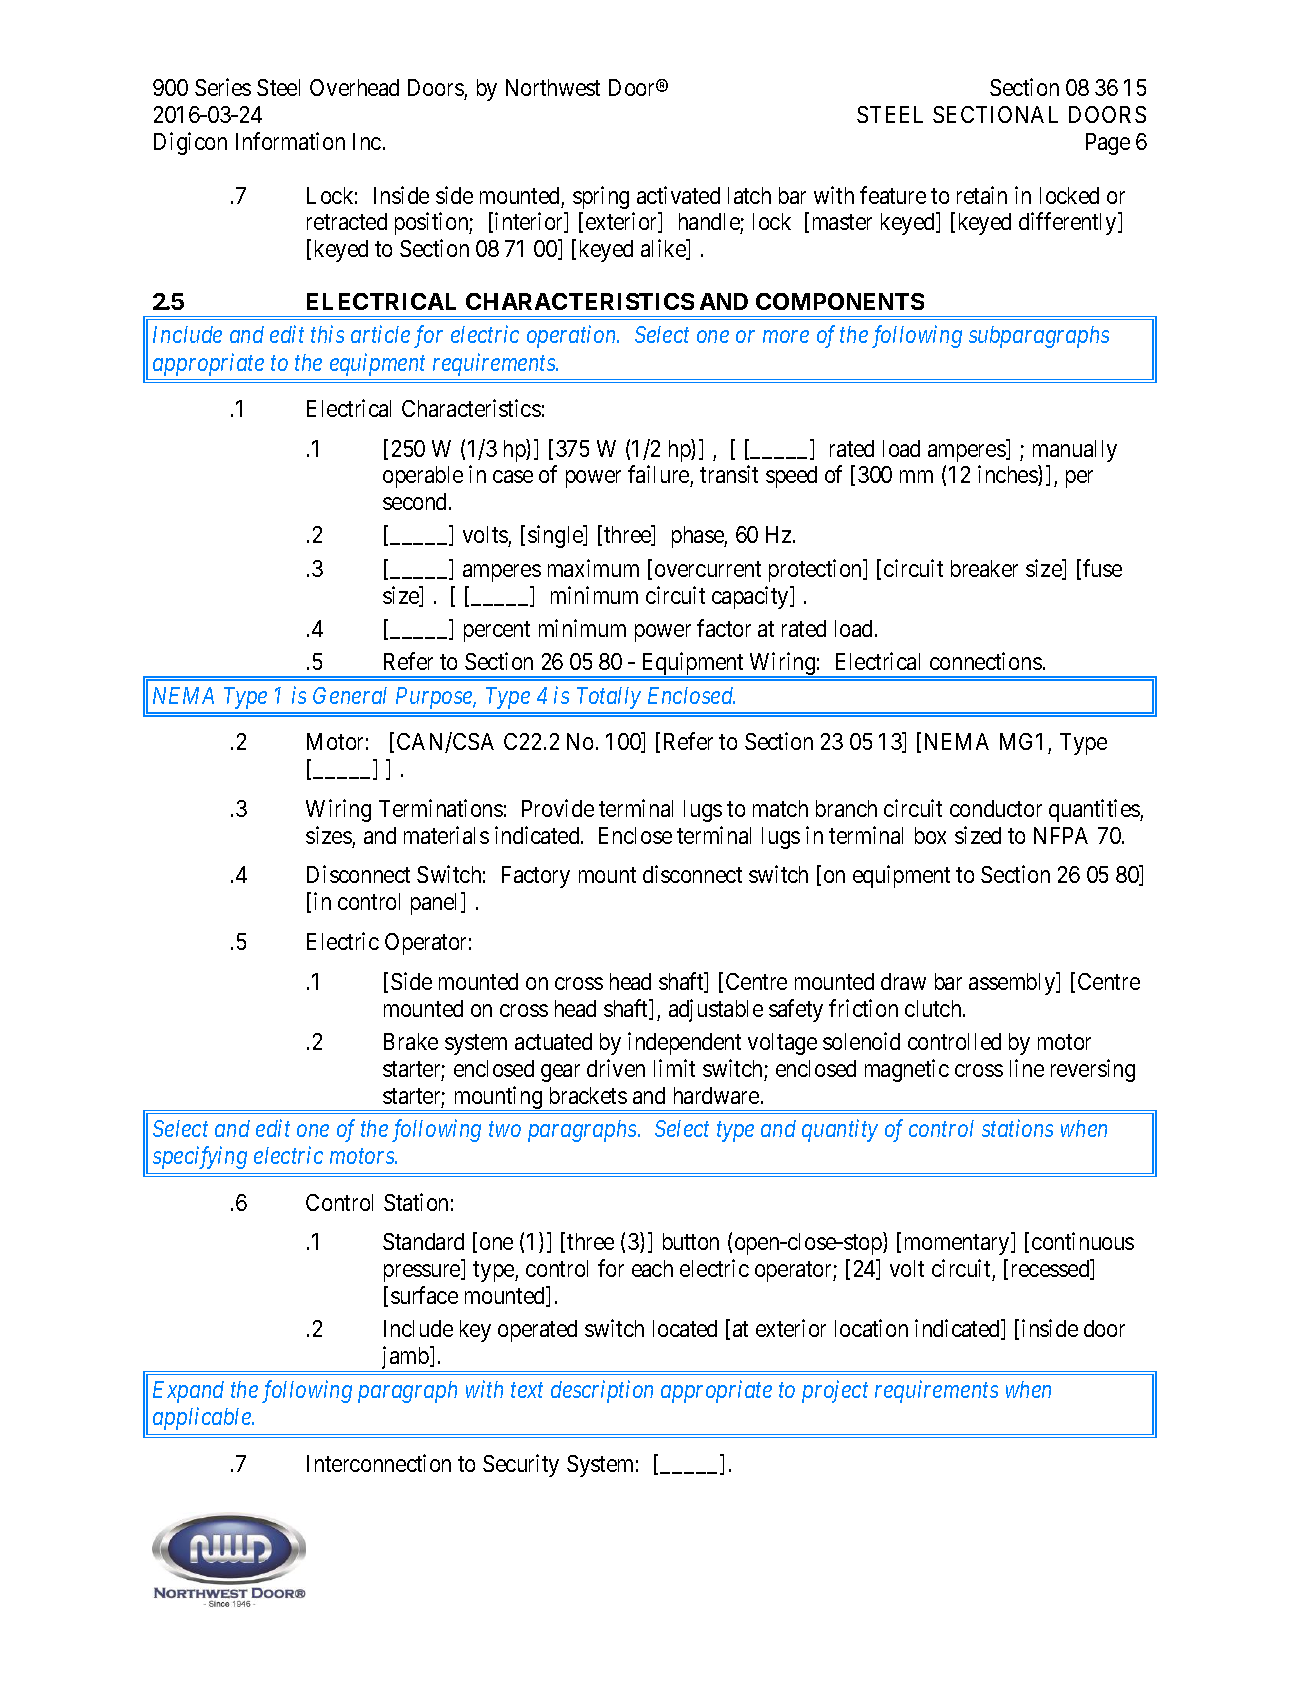 Image resolution: width=1300 pixels, height=1683 pixels. Describe the element at coordinates (678, 195) in the screenshot. I see `activated` at that location.
